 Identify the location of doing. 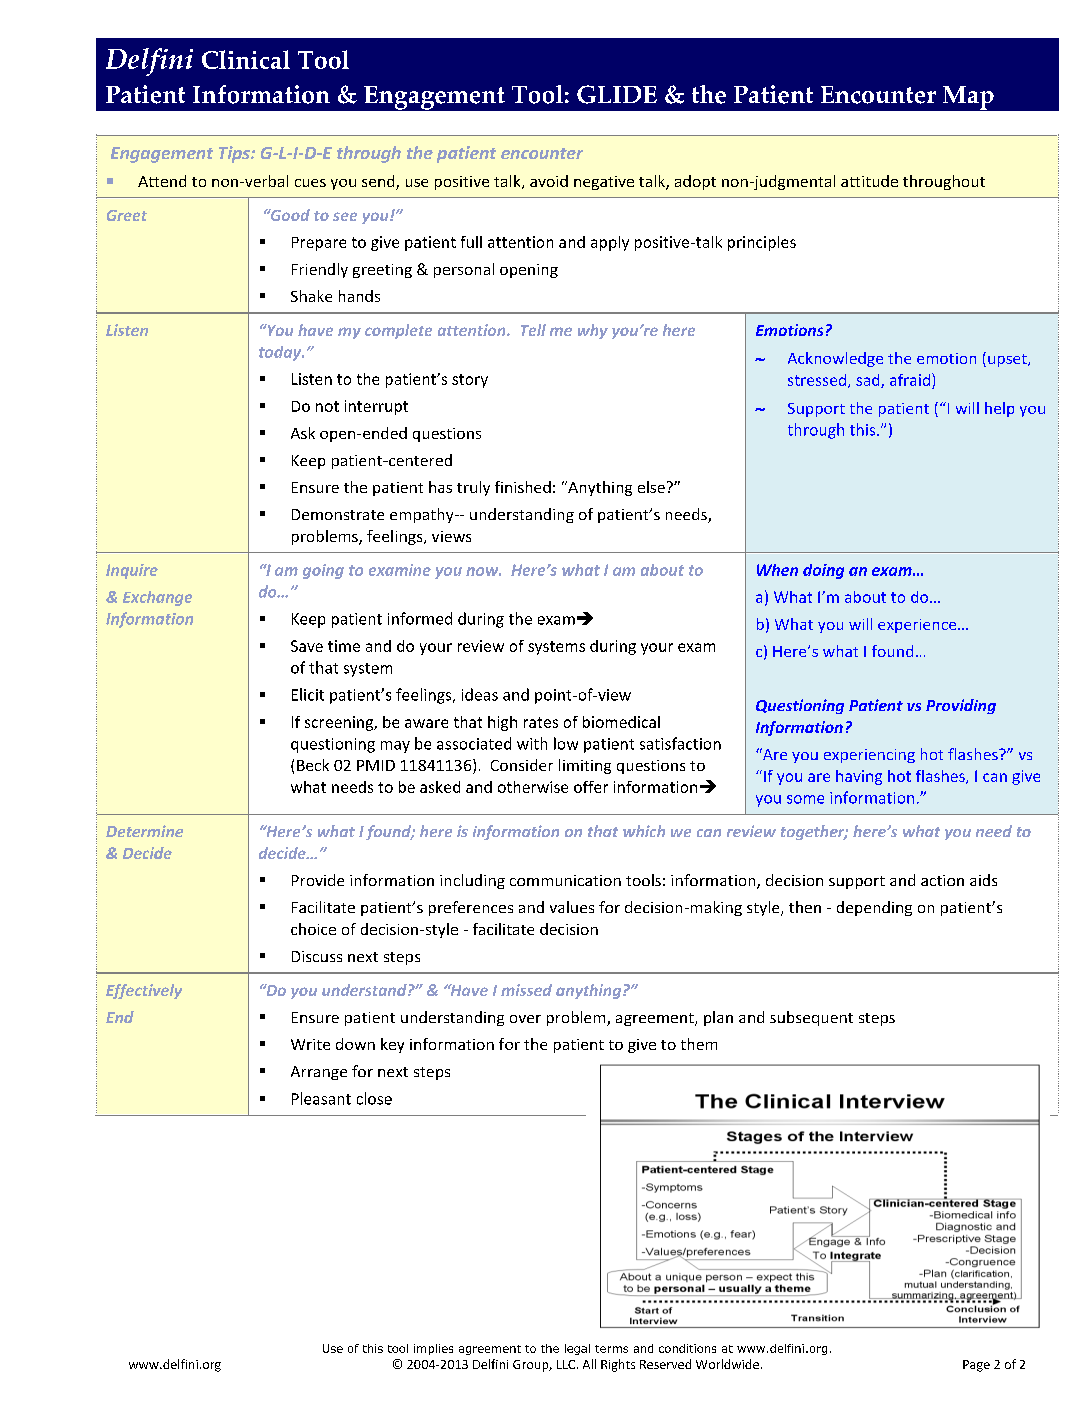
(823, 571).
